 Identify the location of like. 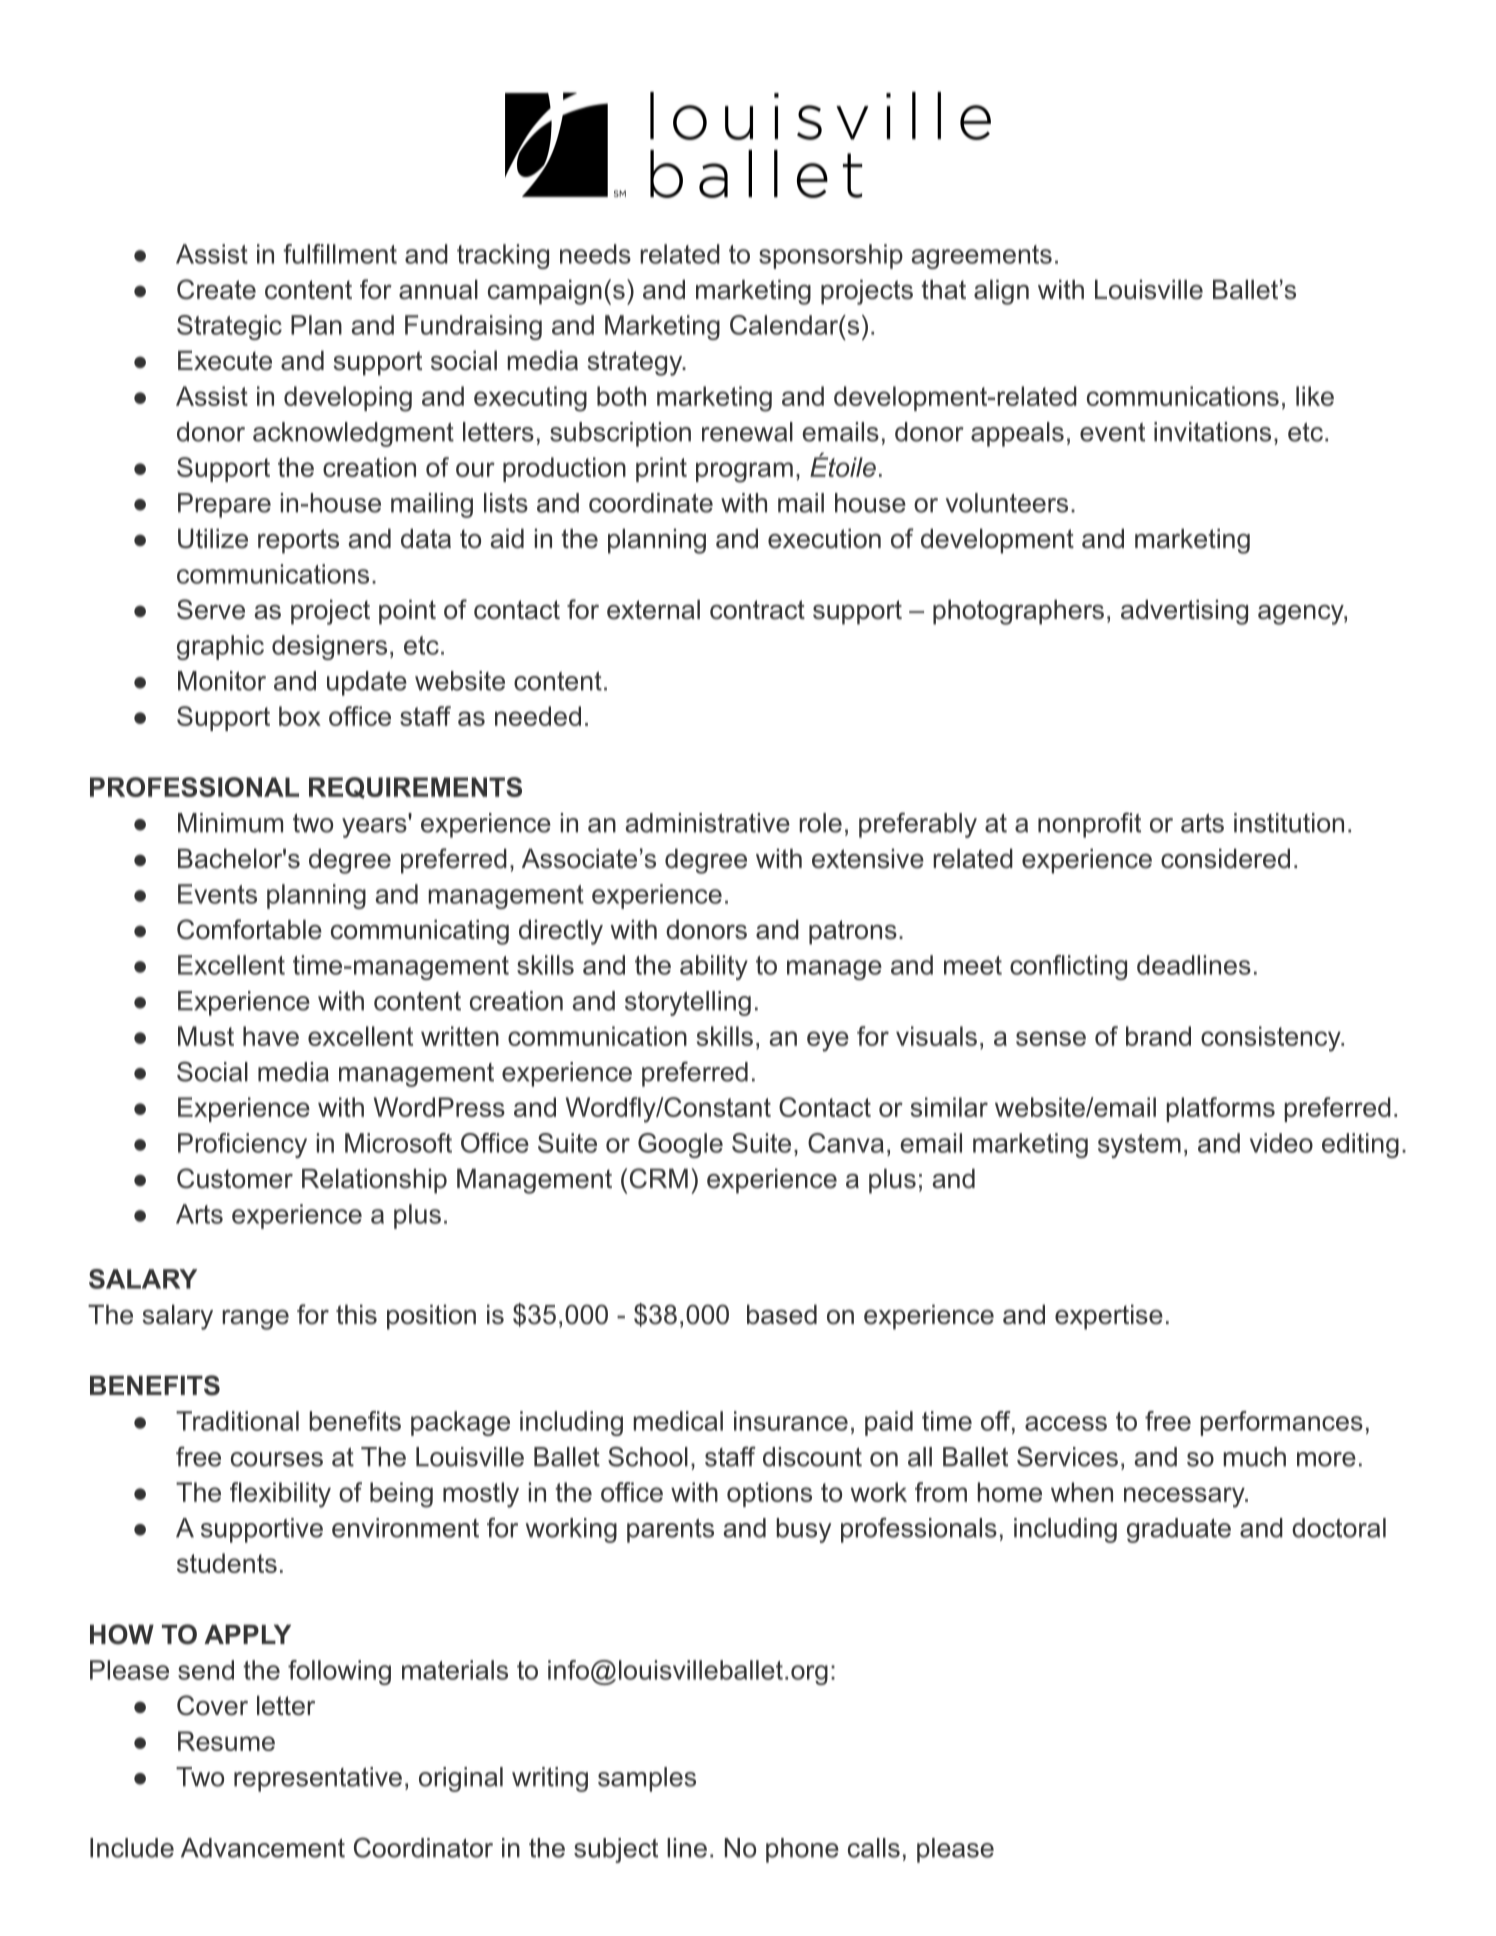
(1315, 396).
